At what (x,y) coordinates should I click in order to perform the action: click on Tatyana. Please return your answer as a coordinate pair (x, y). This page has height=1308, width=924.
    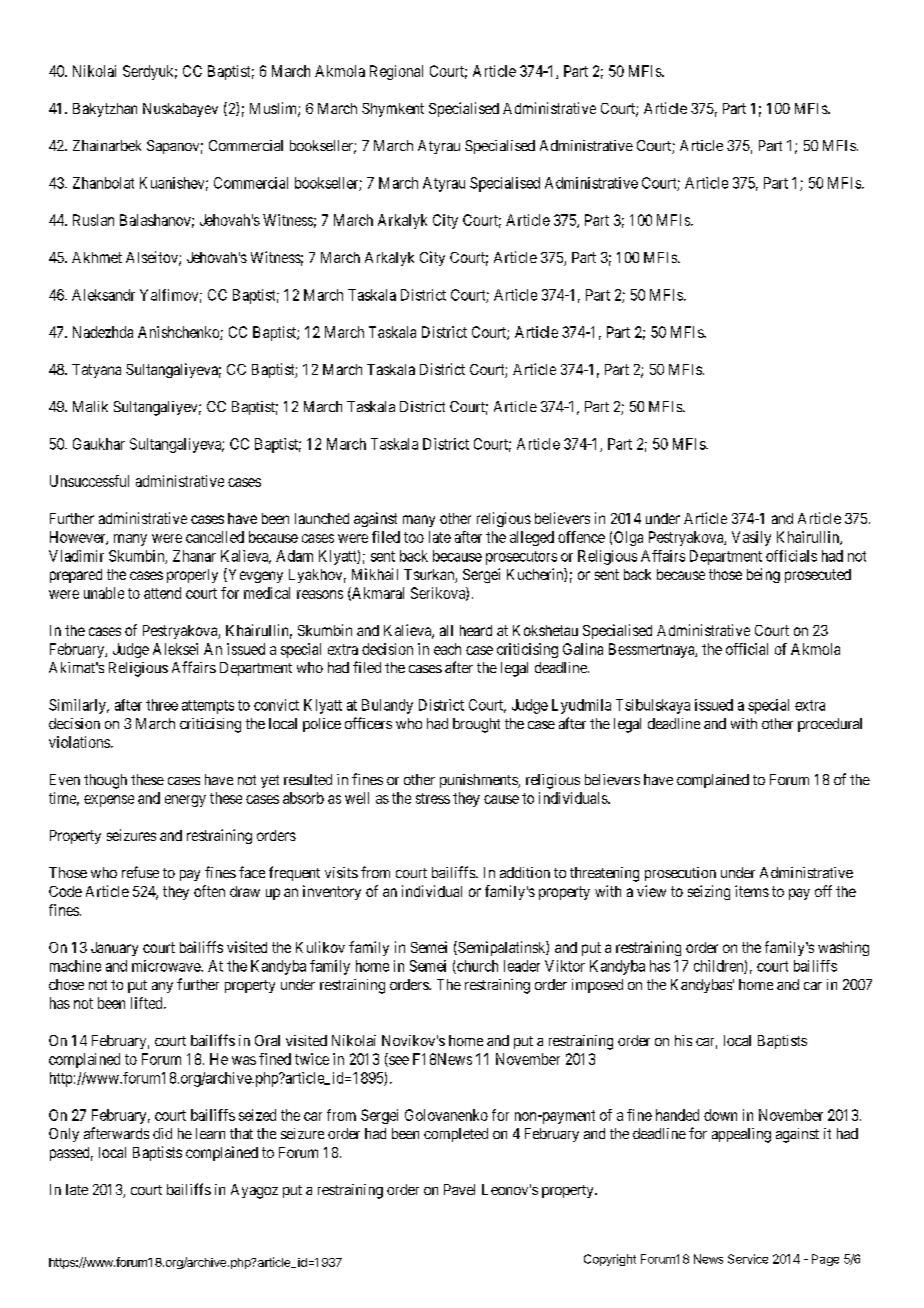
    Looking at the image, I should click on (96, 371).
